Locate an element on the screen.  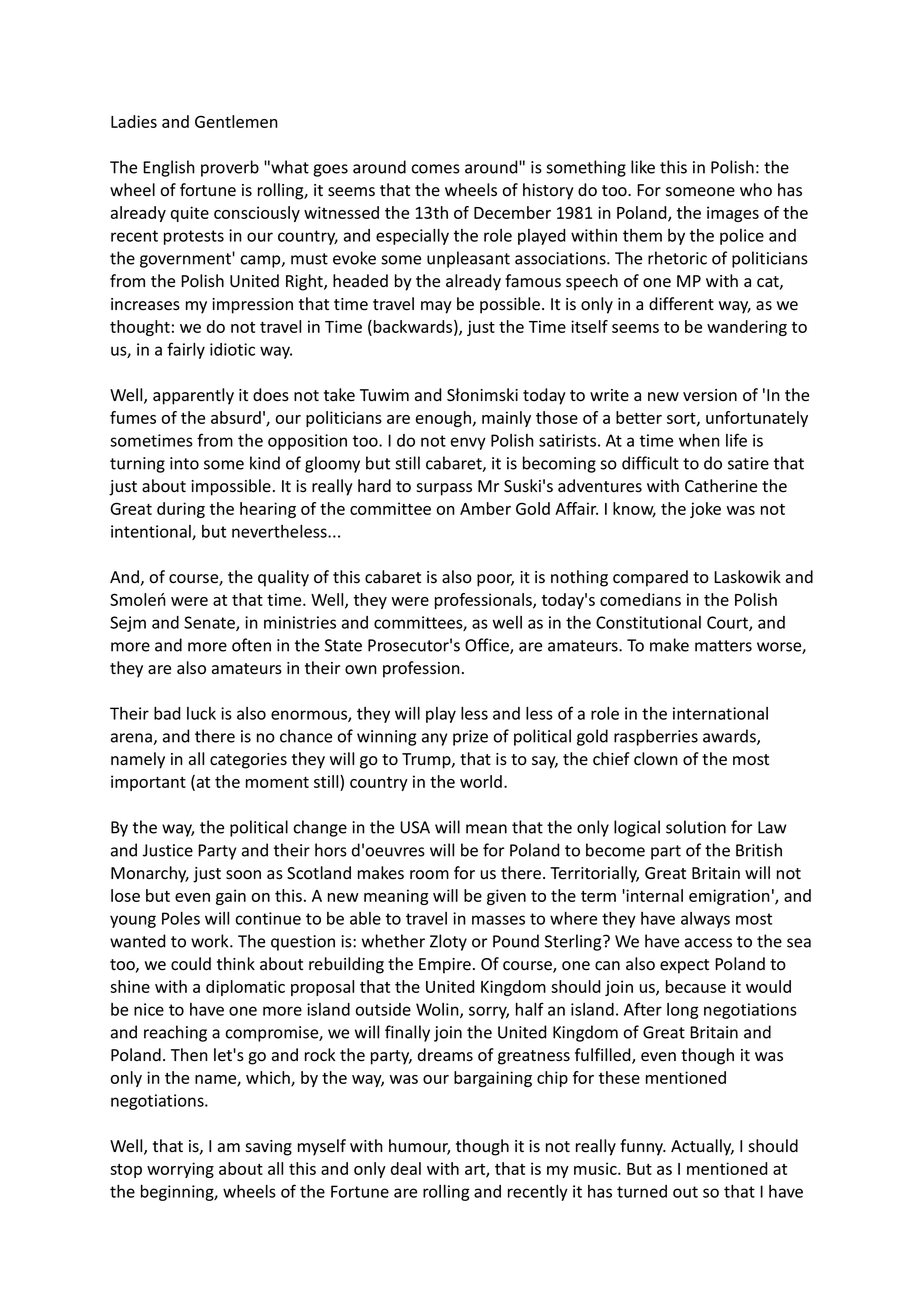
comes is located at coordinates (436, 169).
